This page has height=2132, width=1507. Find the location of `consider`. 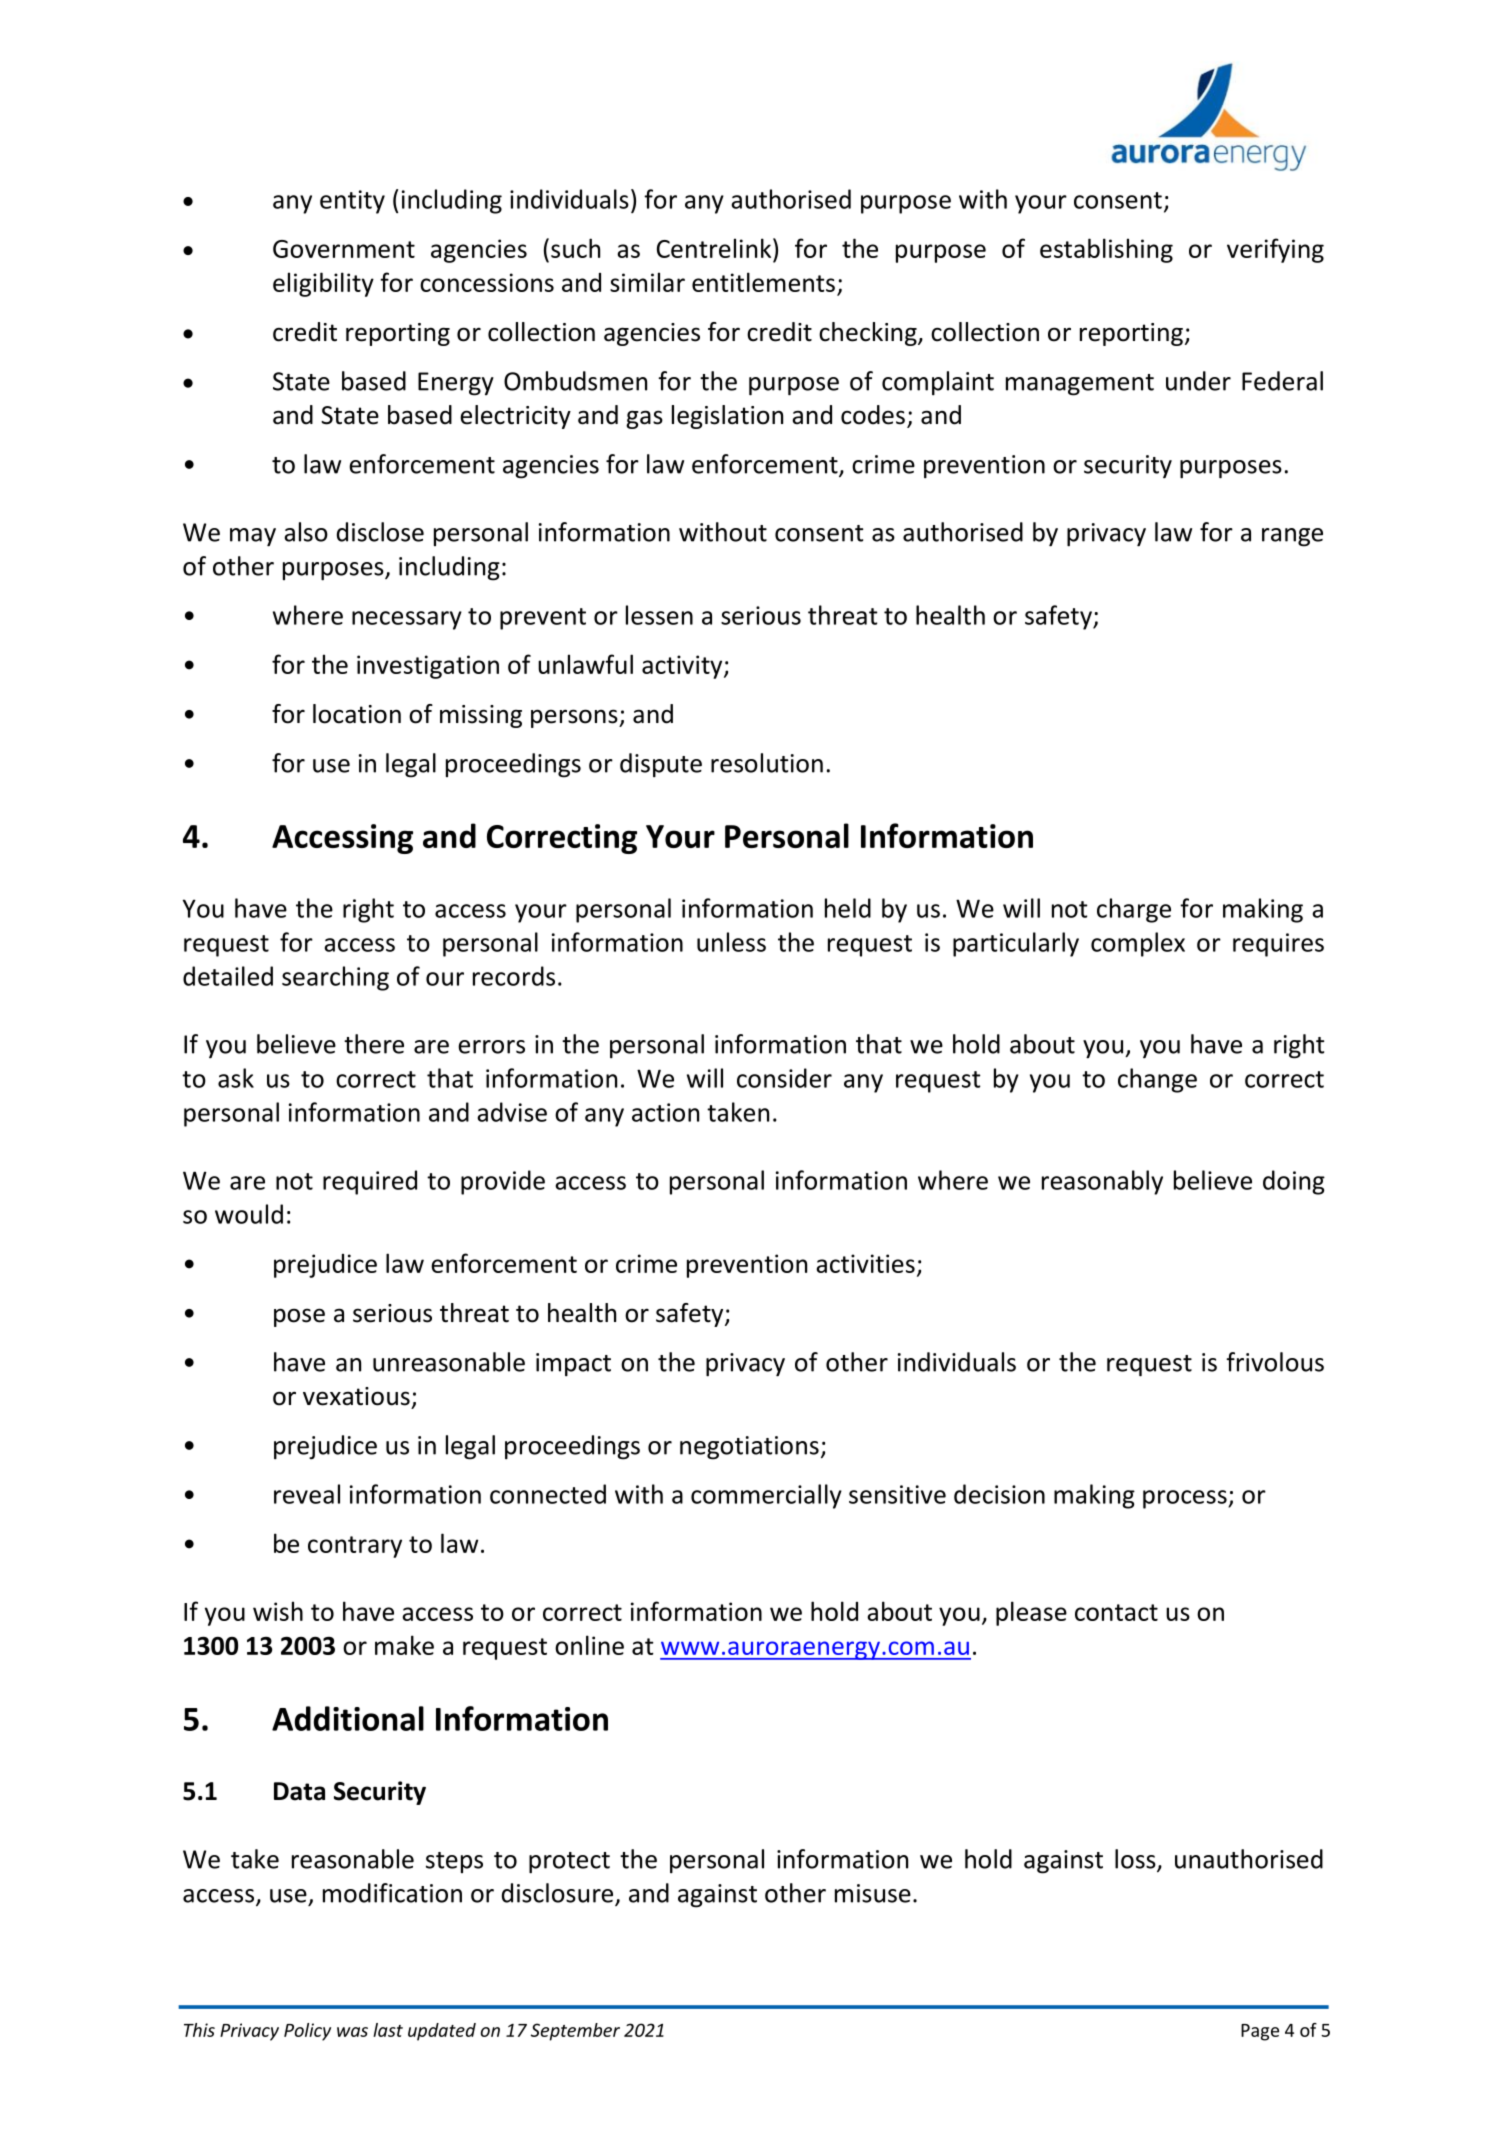

consider is located at coordinates (784, 1078).
